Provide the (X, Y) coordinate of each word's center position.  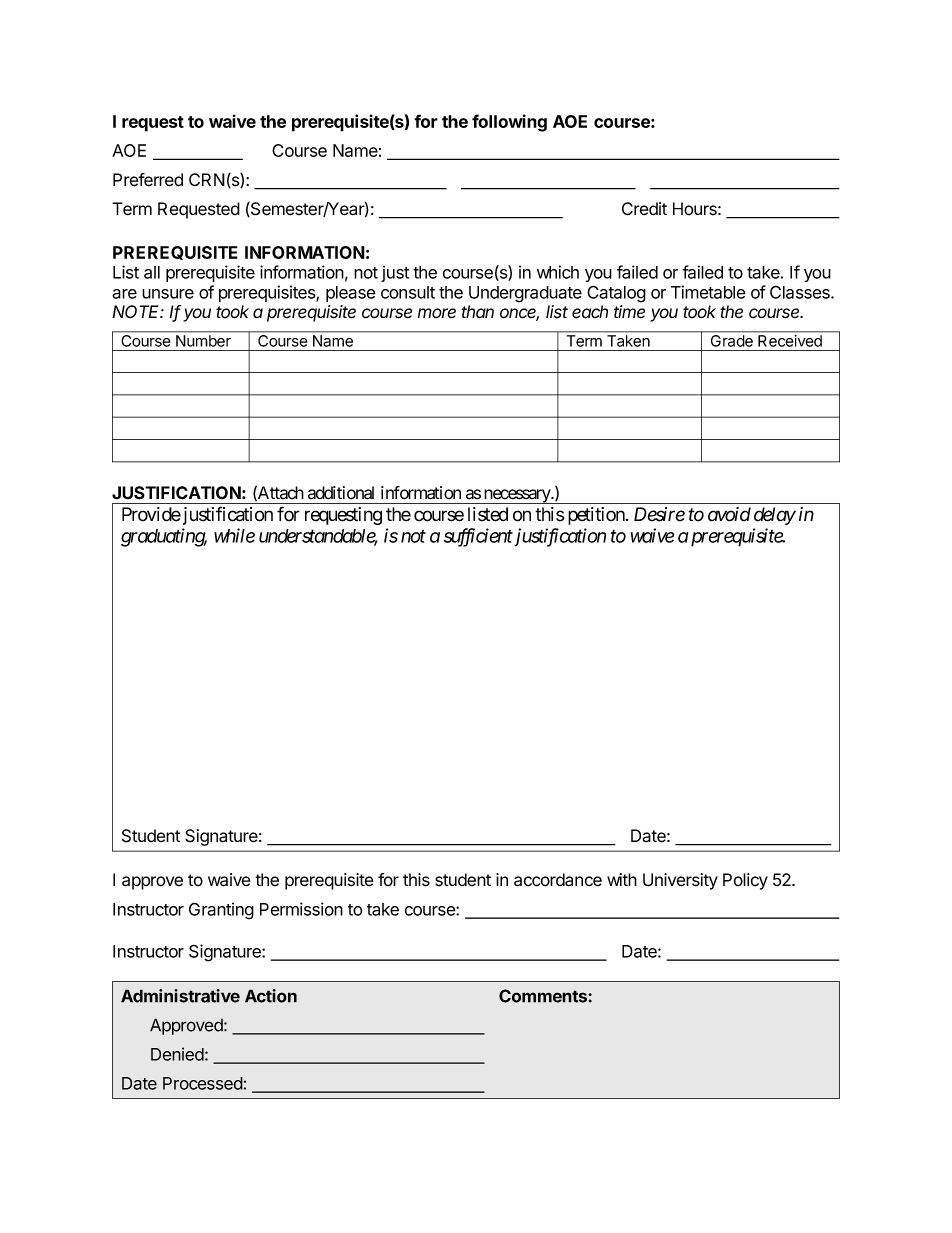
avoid (729, 514)
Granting (221, 911)
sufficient (478, 537)
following (509, 123)
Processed (203, 1083)
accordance (558, 880)
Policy (745, 881)
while (234, 535)
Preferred (148, 180)
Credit (644, 209)
